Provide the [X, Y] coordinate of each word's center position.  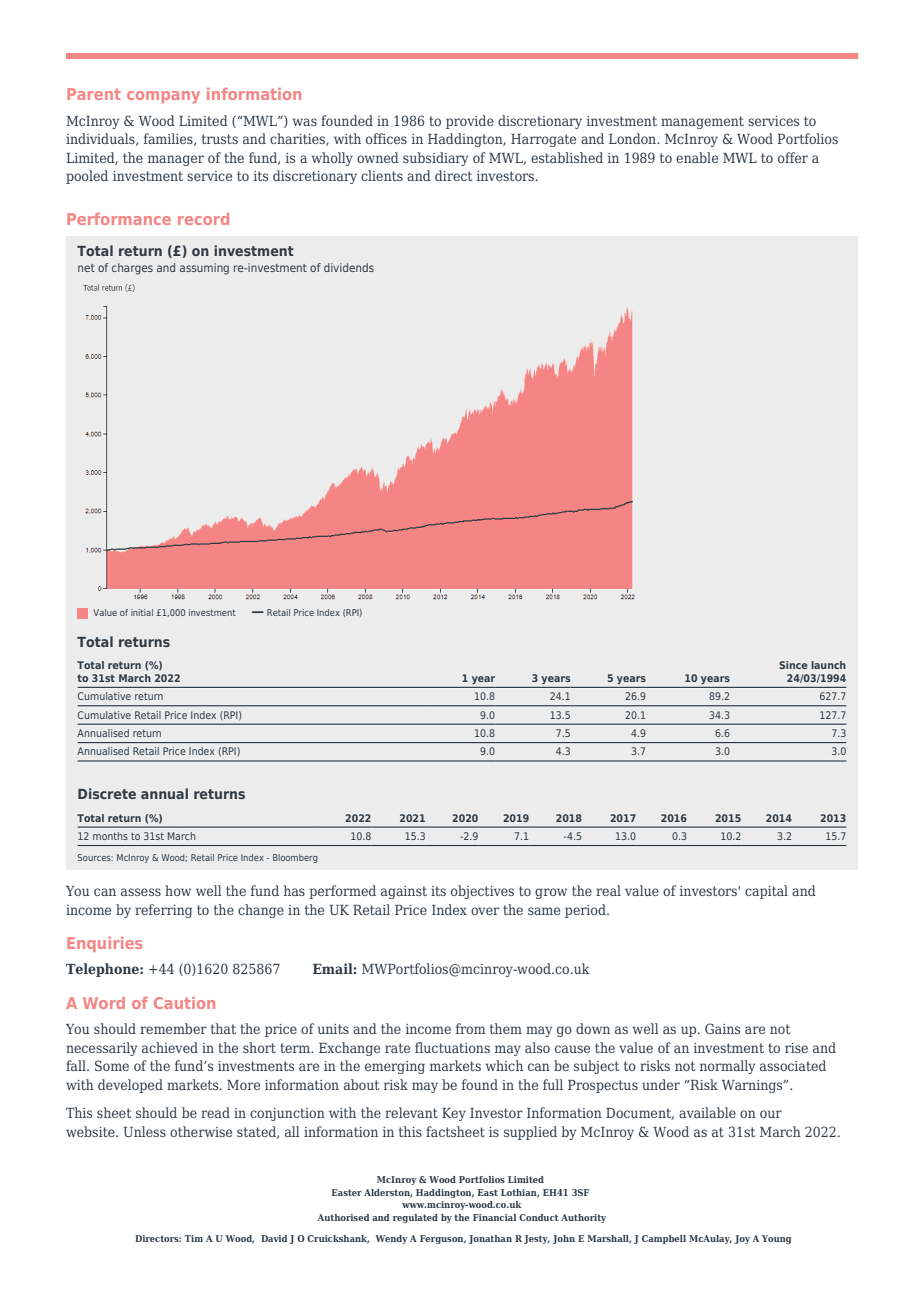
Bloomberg [295, 858]
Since [793, 665]
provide [470, 122]
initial [142, 612]
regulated [415, 1218]
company [163, 97]
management [702, 122]
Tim [193, 1238]
